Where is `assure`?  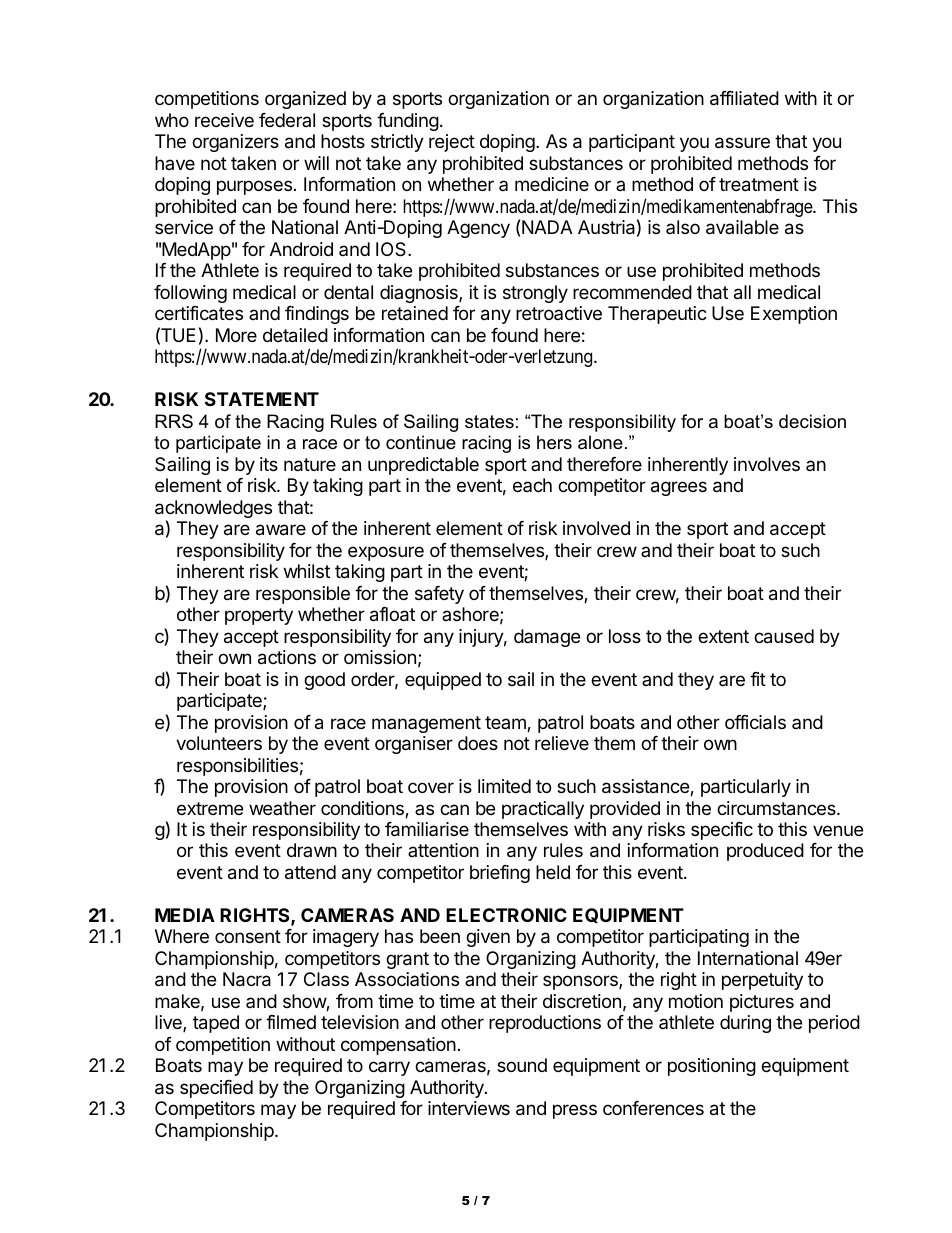 assure is located at coordinates (742, 143).
